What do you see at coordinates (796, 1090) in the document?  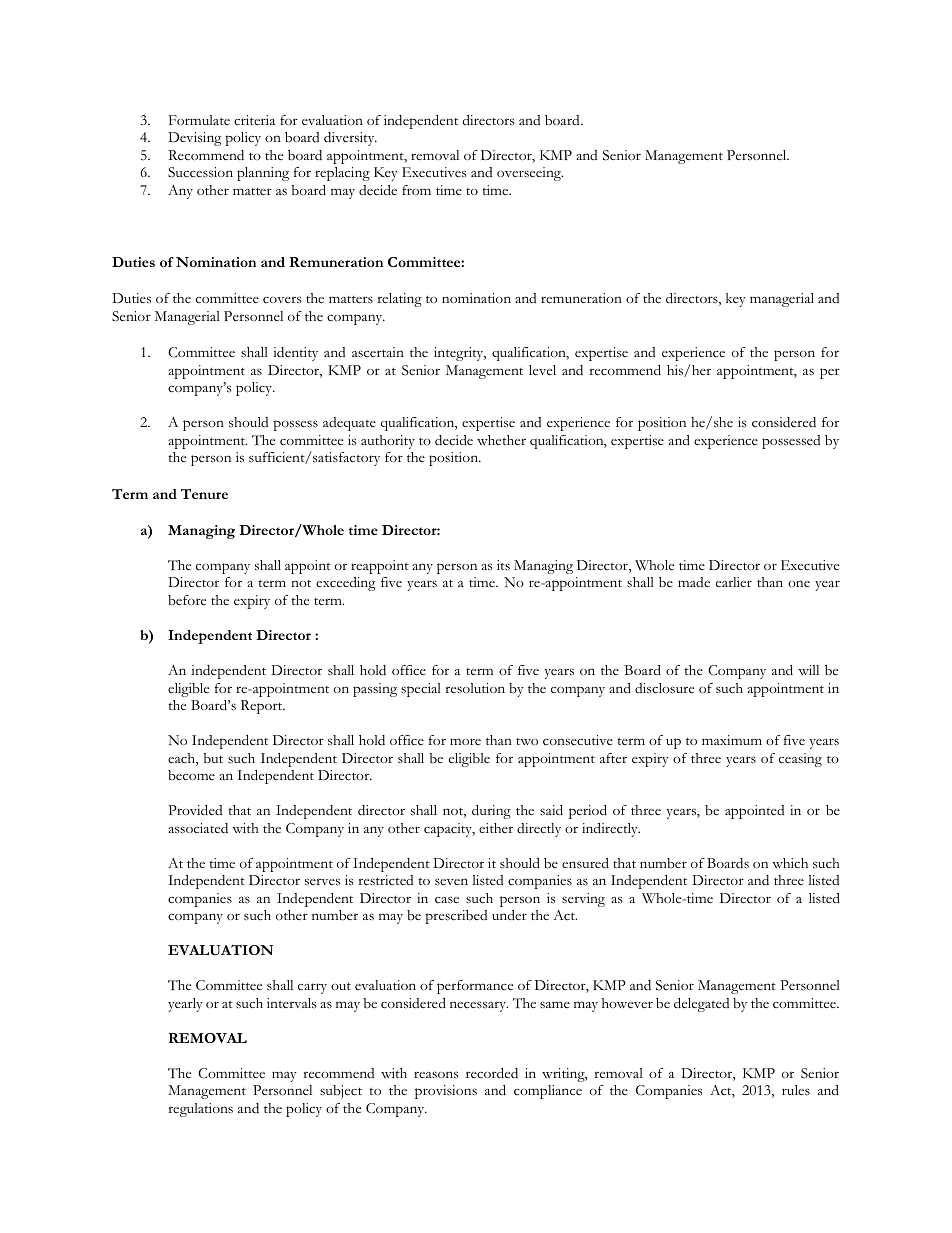 I see `rules` at bounding box center [796, 1090].
